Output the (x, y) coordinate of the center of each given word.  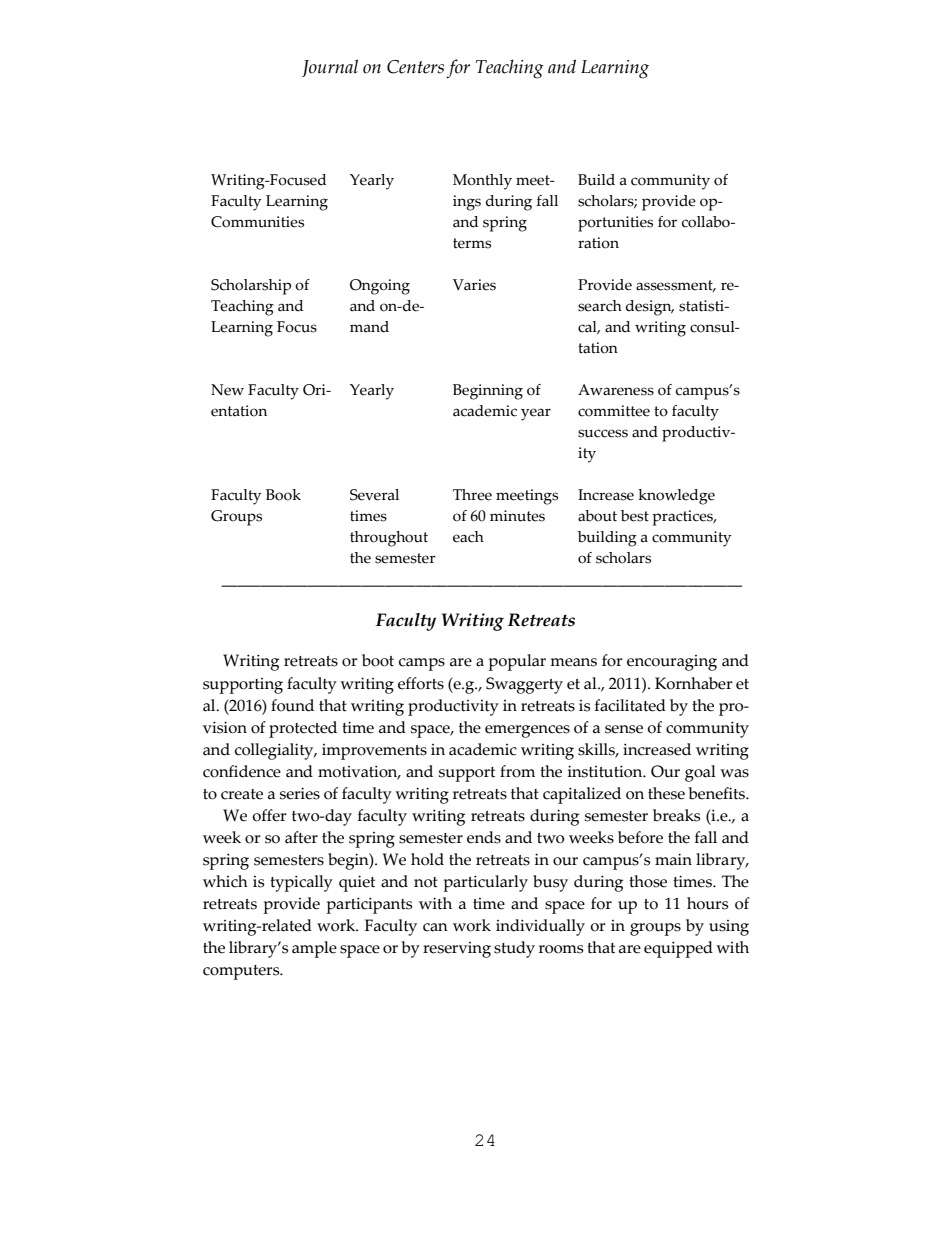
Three (472, 495)
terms (472, 243)
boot (378, 660)
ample (314, 949)
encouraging (672, 663)
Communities (257, 222)
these (666, 793)
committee (614, 411)
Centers (415, 67)
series (300, 793)
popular (517, 662)
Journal (330, 68)
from (517, 771)
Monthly (482, 182)
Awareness (616, 390)
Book (283, 495)
